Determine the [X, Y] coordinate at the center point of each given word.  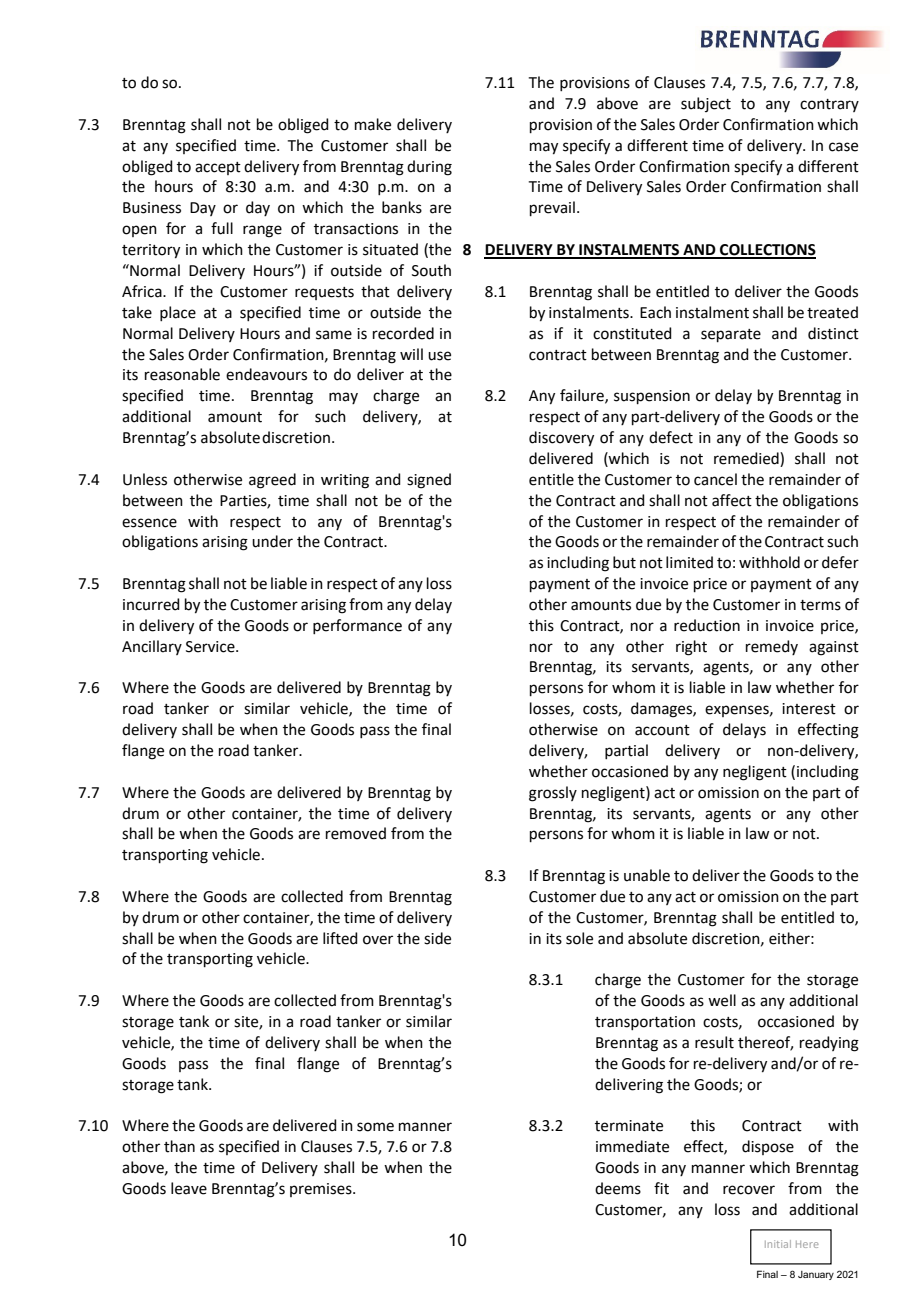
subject [706, 104]
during [429, 168]
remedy [772, 647]
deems [618, 1188]
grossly [553, 794]
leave [189, 1188]
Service [211, 647]
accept [218, 168]
